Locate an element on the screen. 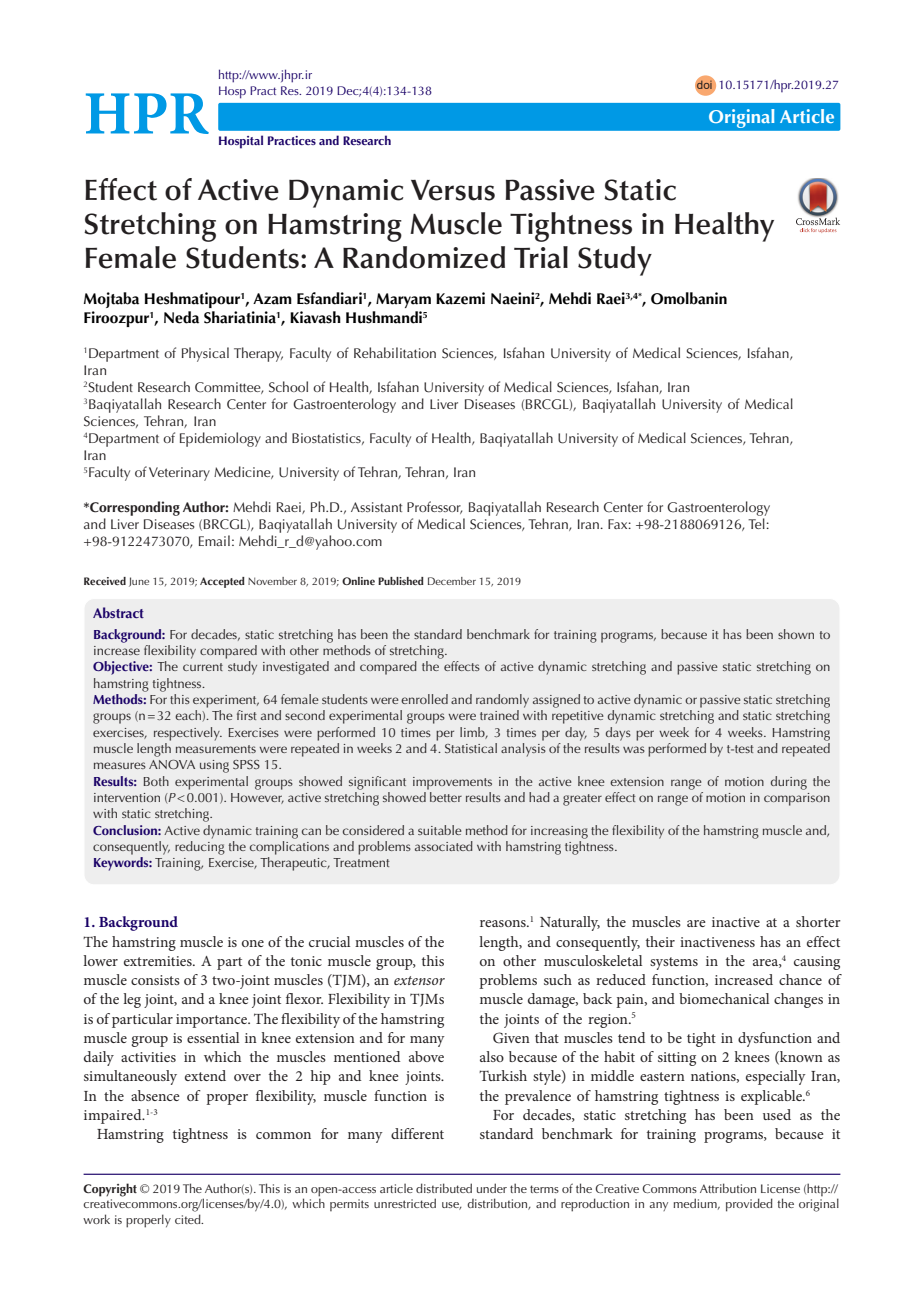  extensor is located at coordinates (419, 980).
